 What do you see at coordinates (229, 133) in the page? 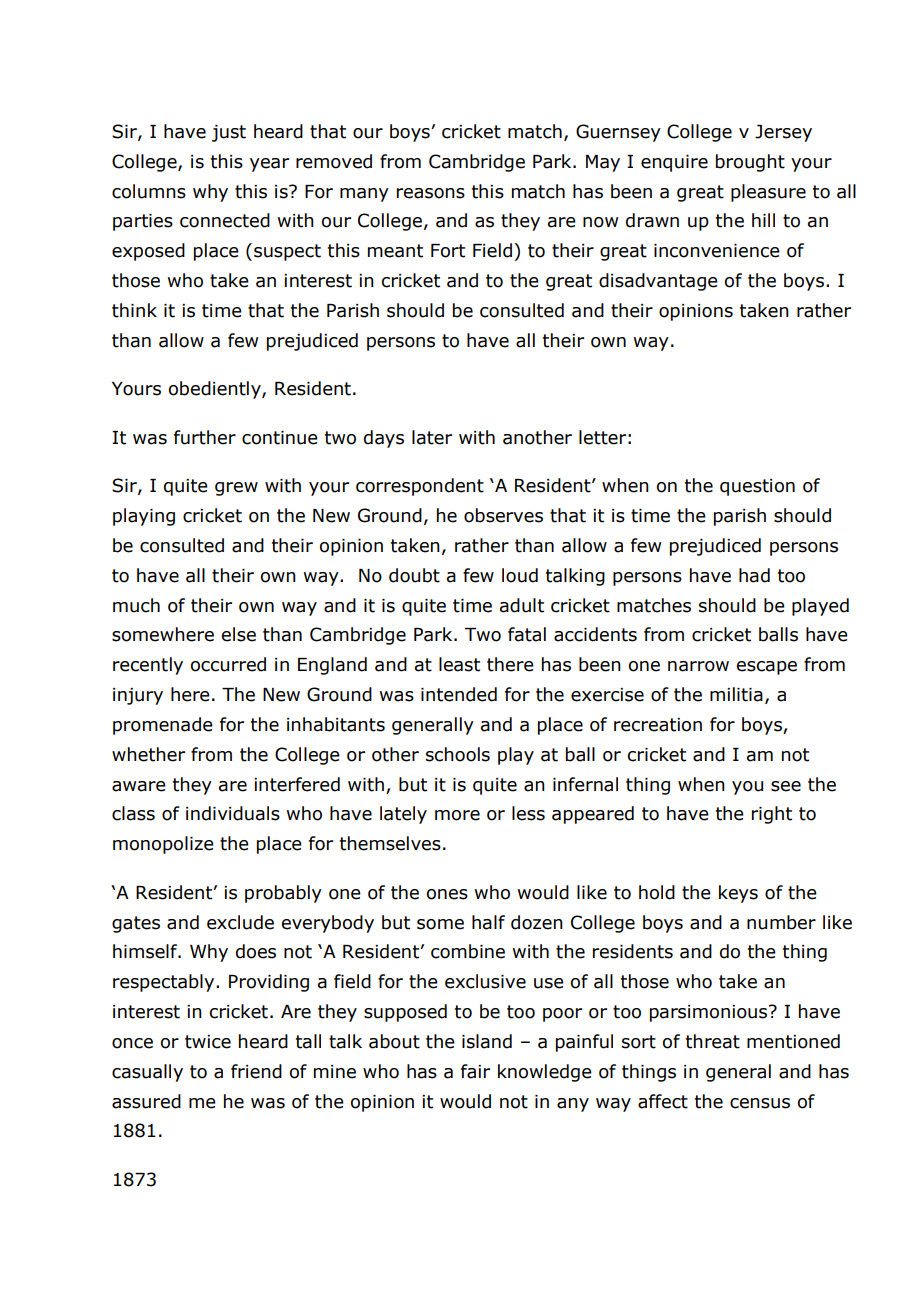
I see `just` at bounding box center [229, 133].
